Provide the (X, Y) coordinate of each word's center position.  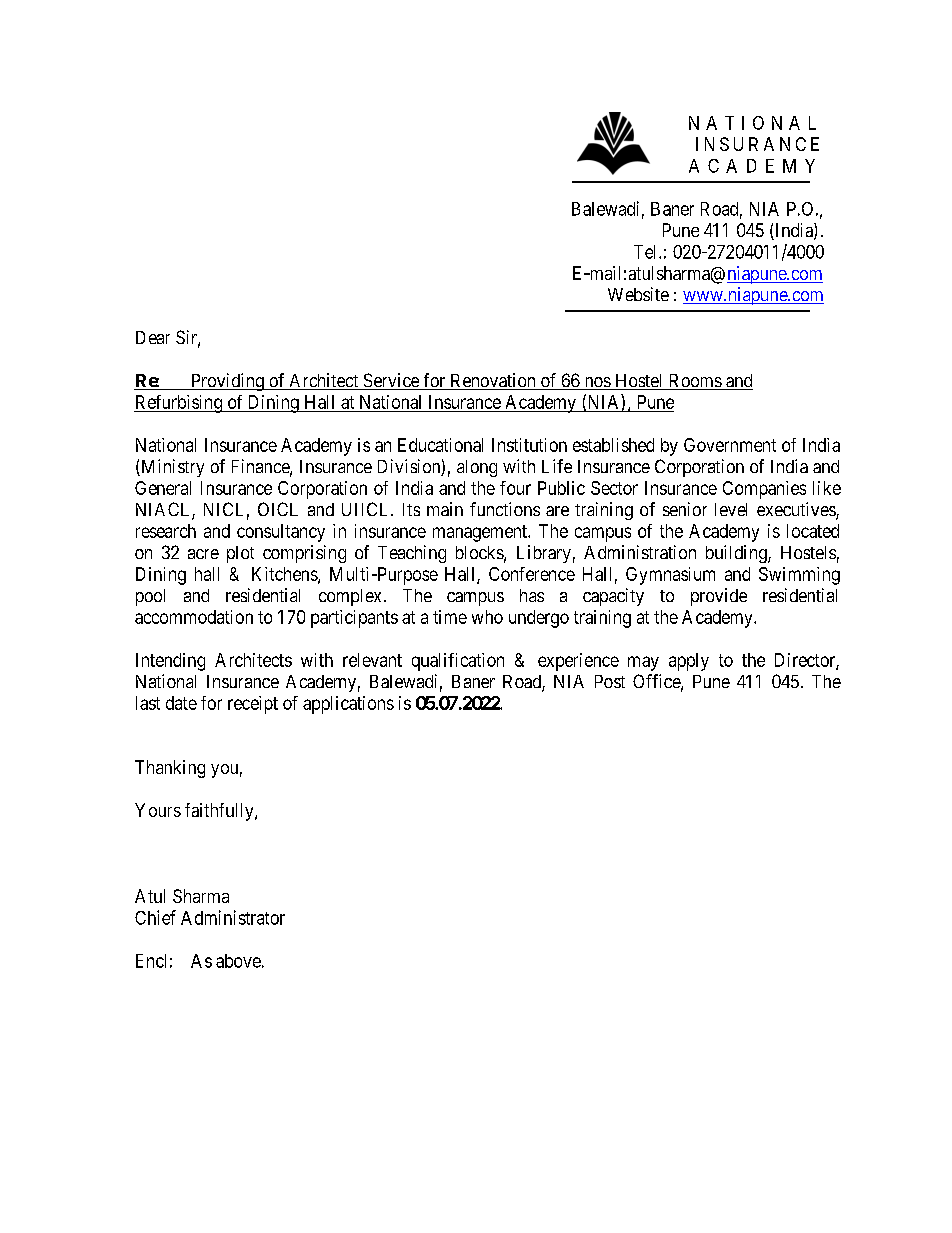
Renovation (493, 381)
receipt (253, 705)
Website (638, 294)
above (238, 961)
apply (689, 662)
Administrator (233, 917)
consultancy (281, 533)
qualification (458, 662)
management (481, 533)
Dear (153, 337)
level (731, 509)
